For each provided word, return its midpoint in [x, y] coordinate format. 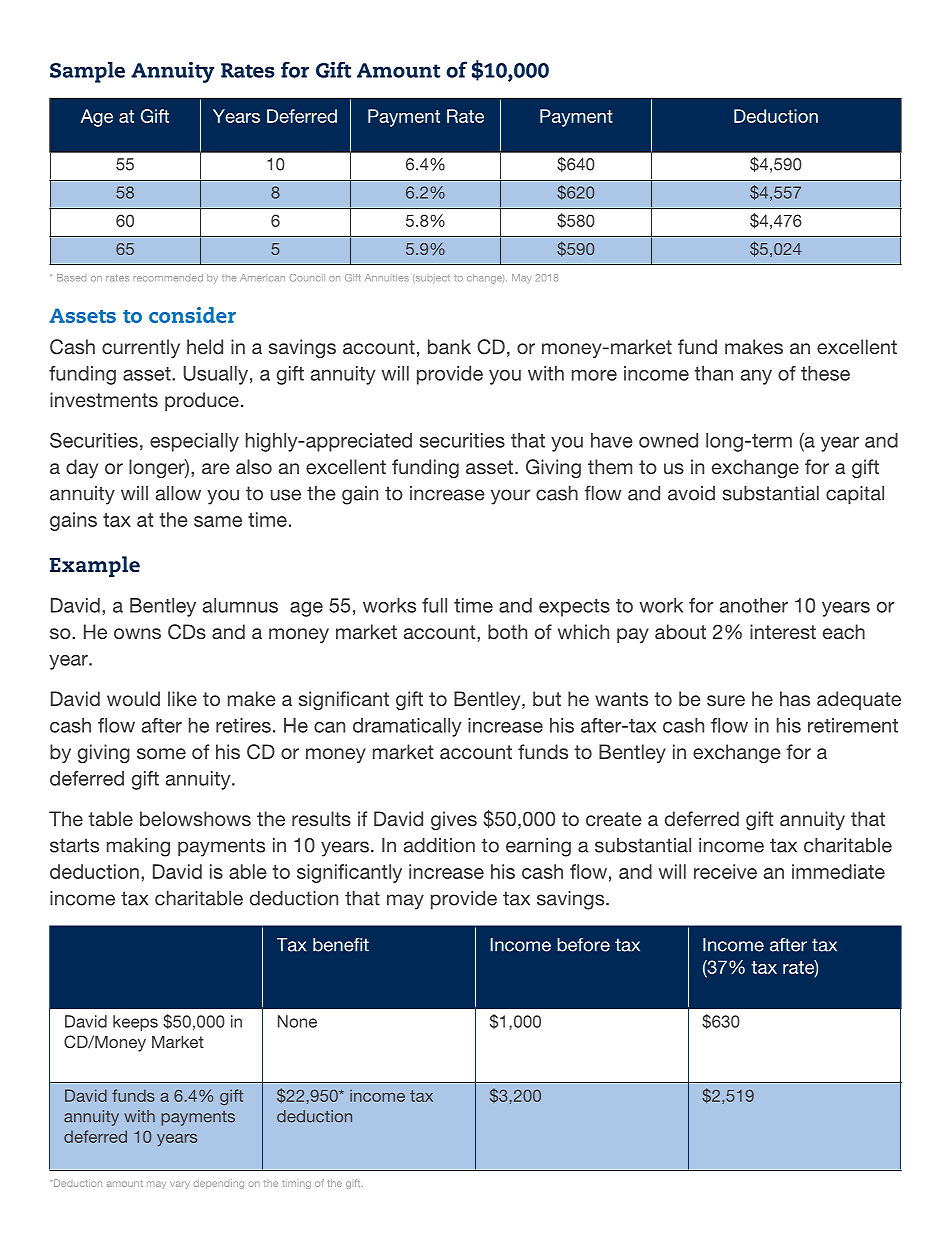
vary [180, 1185]
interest [783, 631]
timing [296, 1184]
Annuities [387, 278]
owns [137, 633]
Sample [87, 72]
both [507, 631]
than [713, 373]
